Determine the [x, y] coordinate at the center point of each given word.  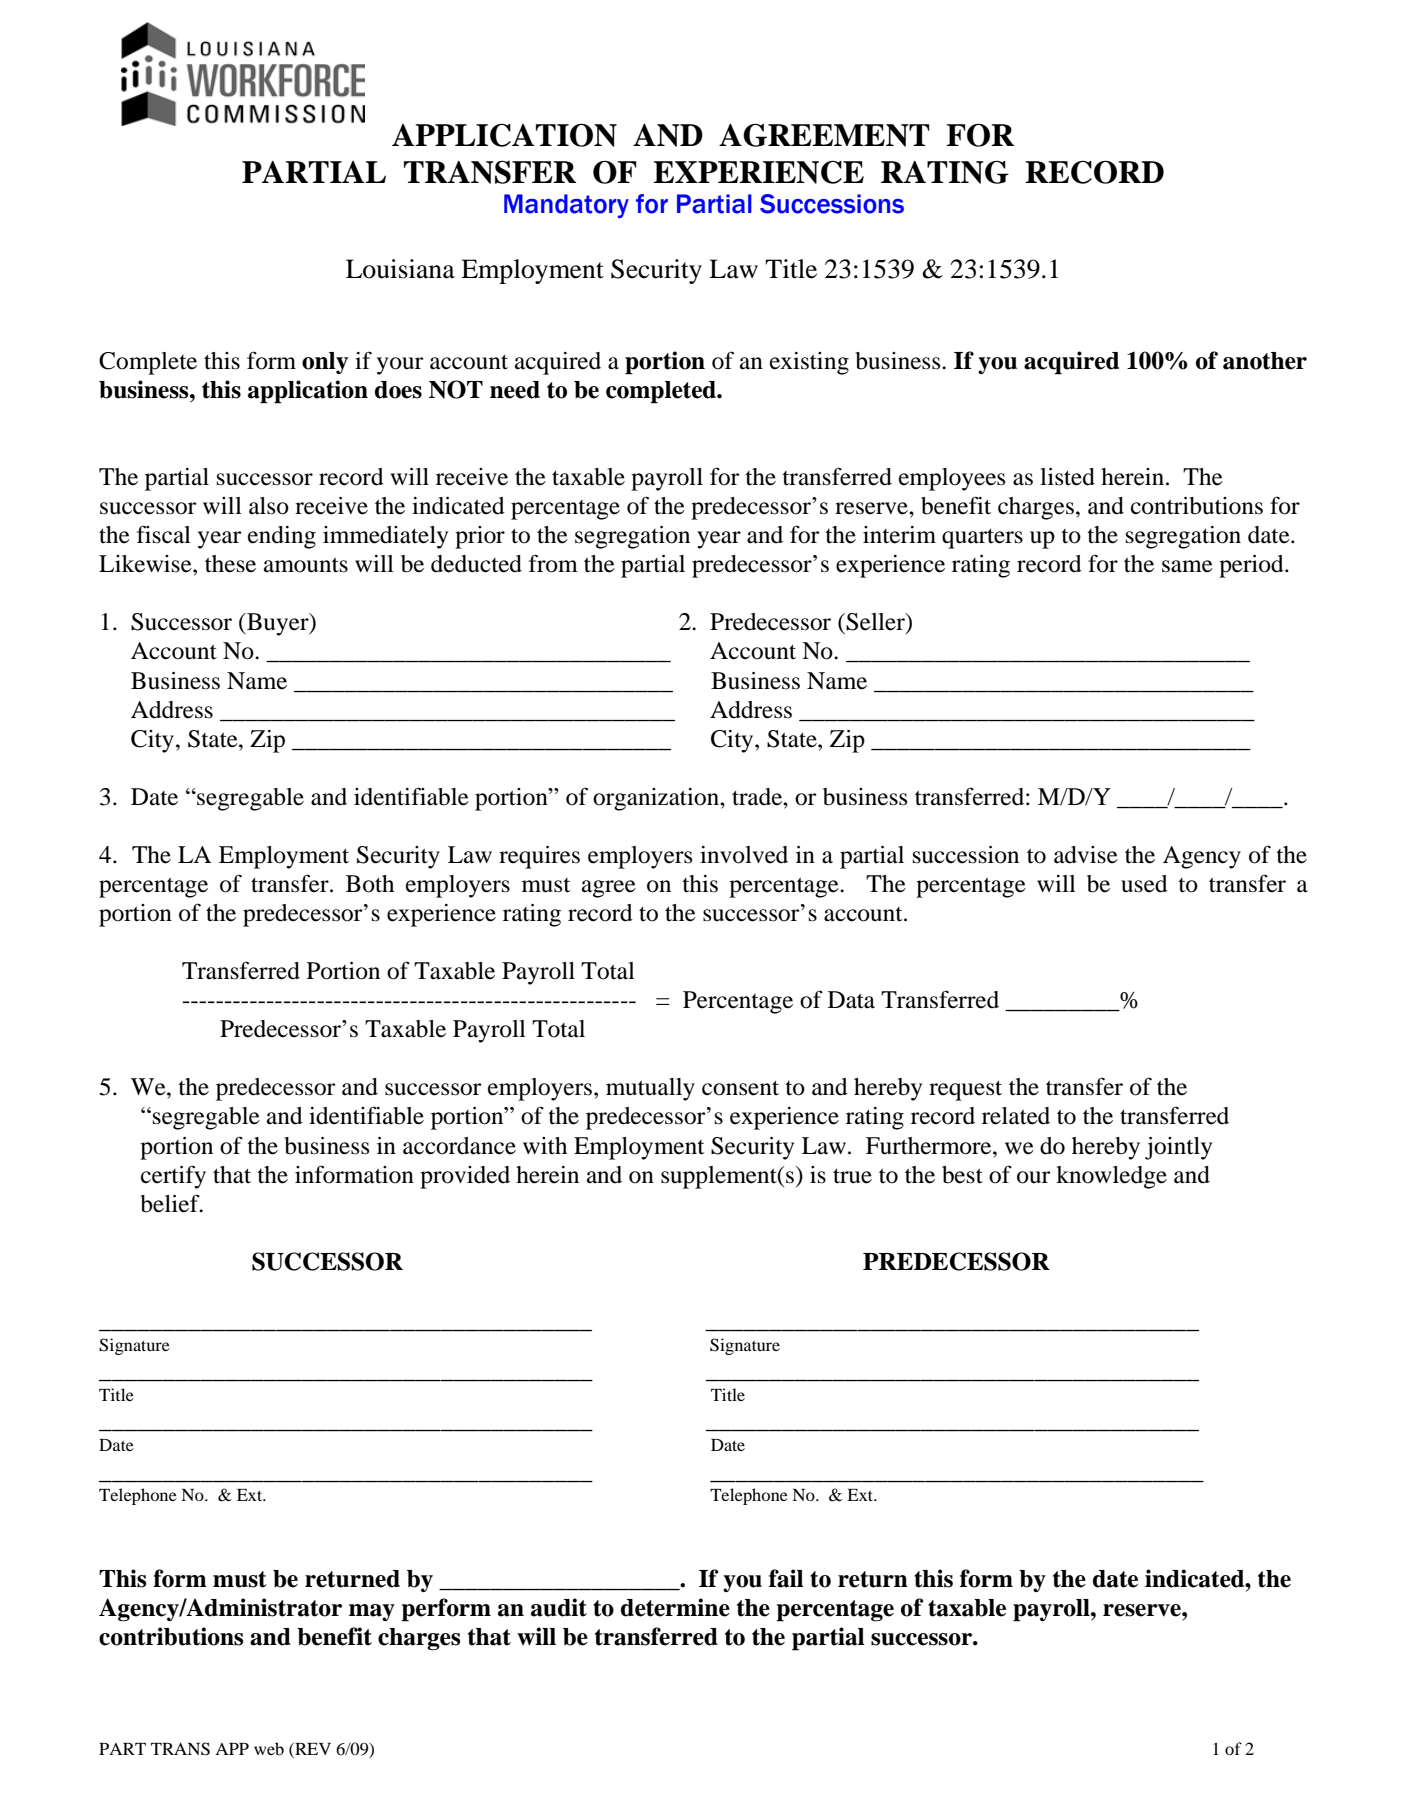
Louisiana [400, 269]
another [1265, 361]
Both [370, 884]
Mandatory [566, 206]
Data [851, 1000]
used [1144, 884]
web [269, 1748]
